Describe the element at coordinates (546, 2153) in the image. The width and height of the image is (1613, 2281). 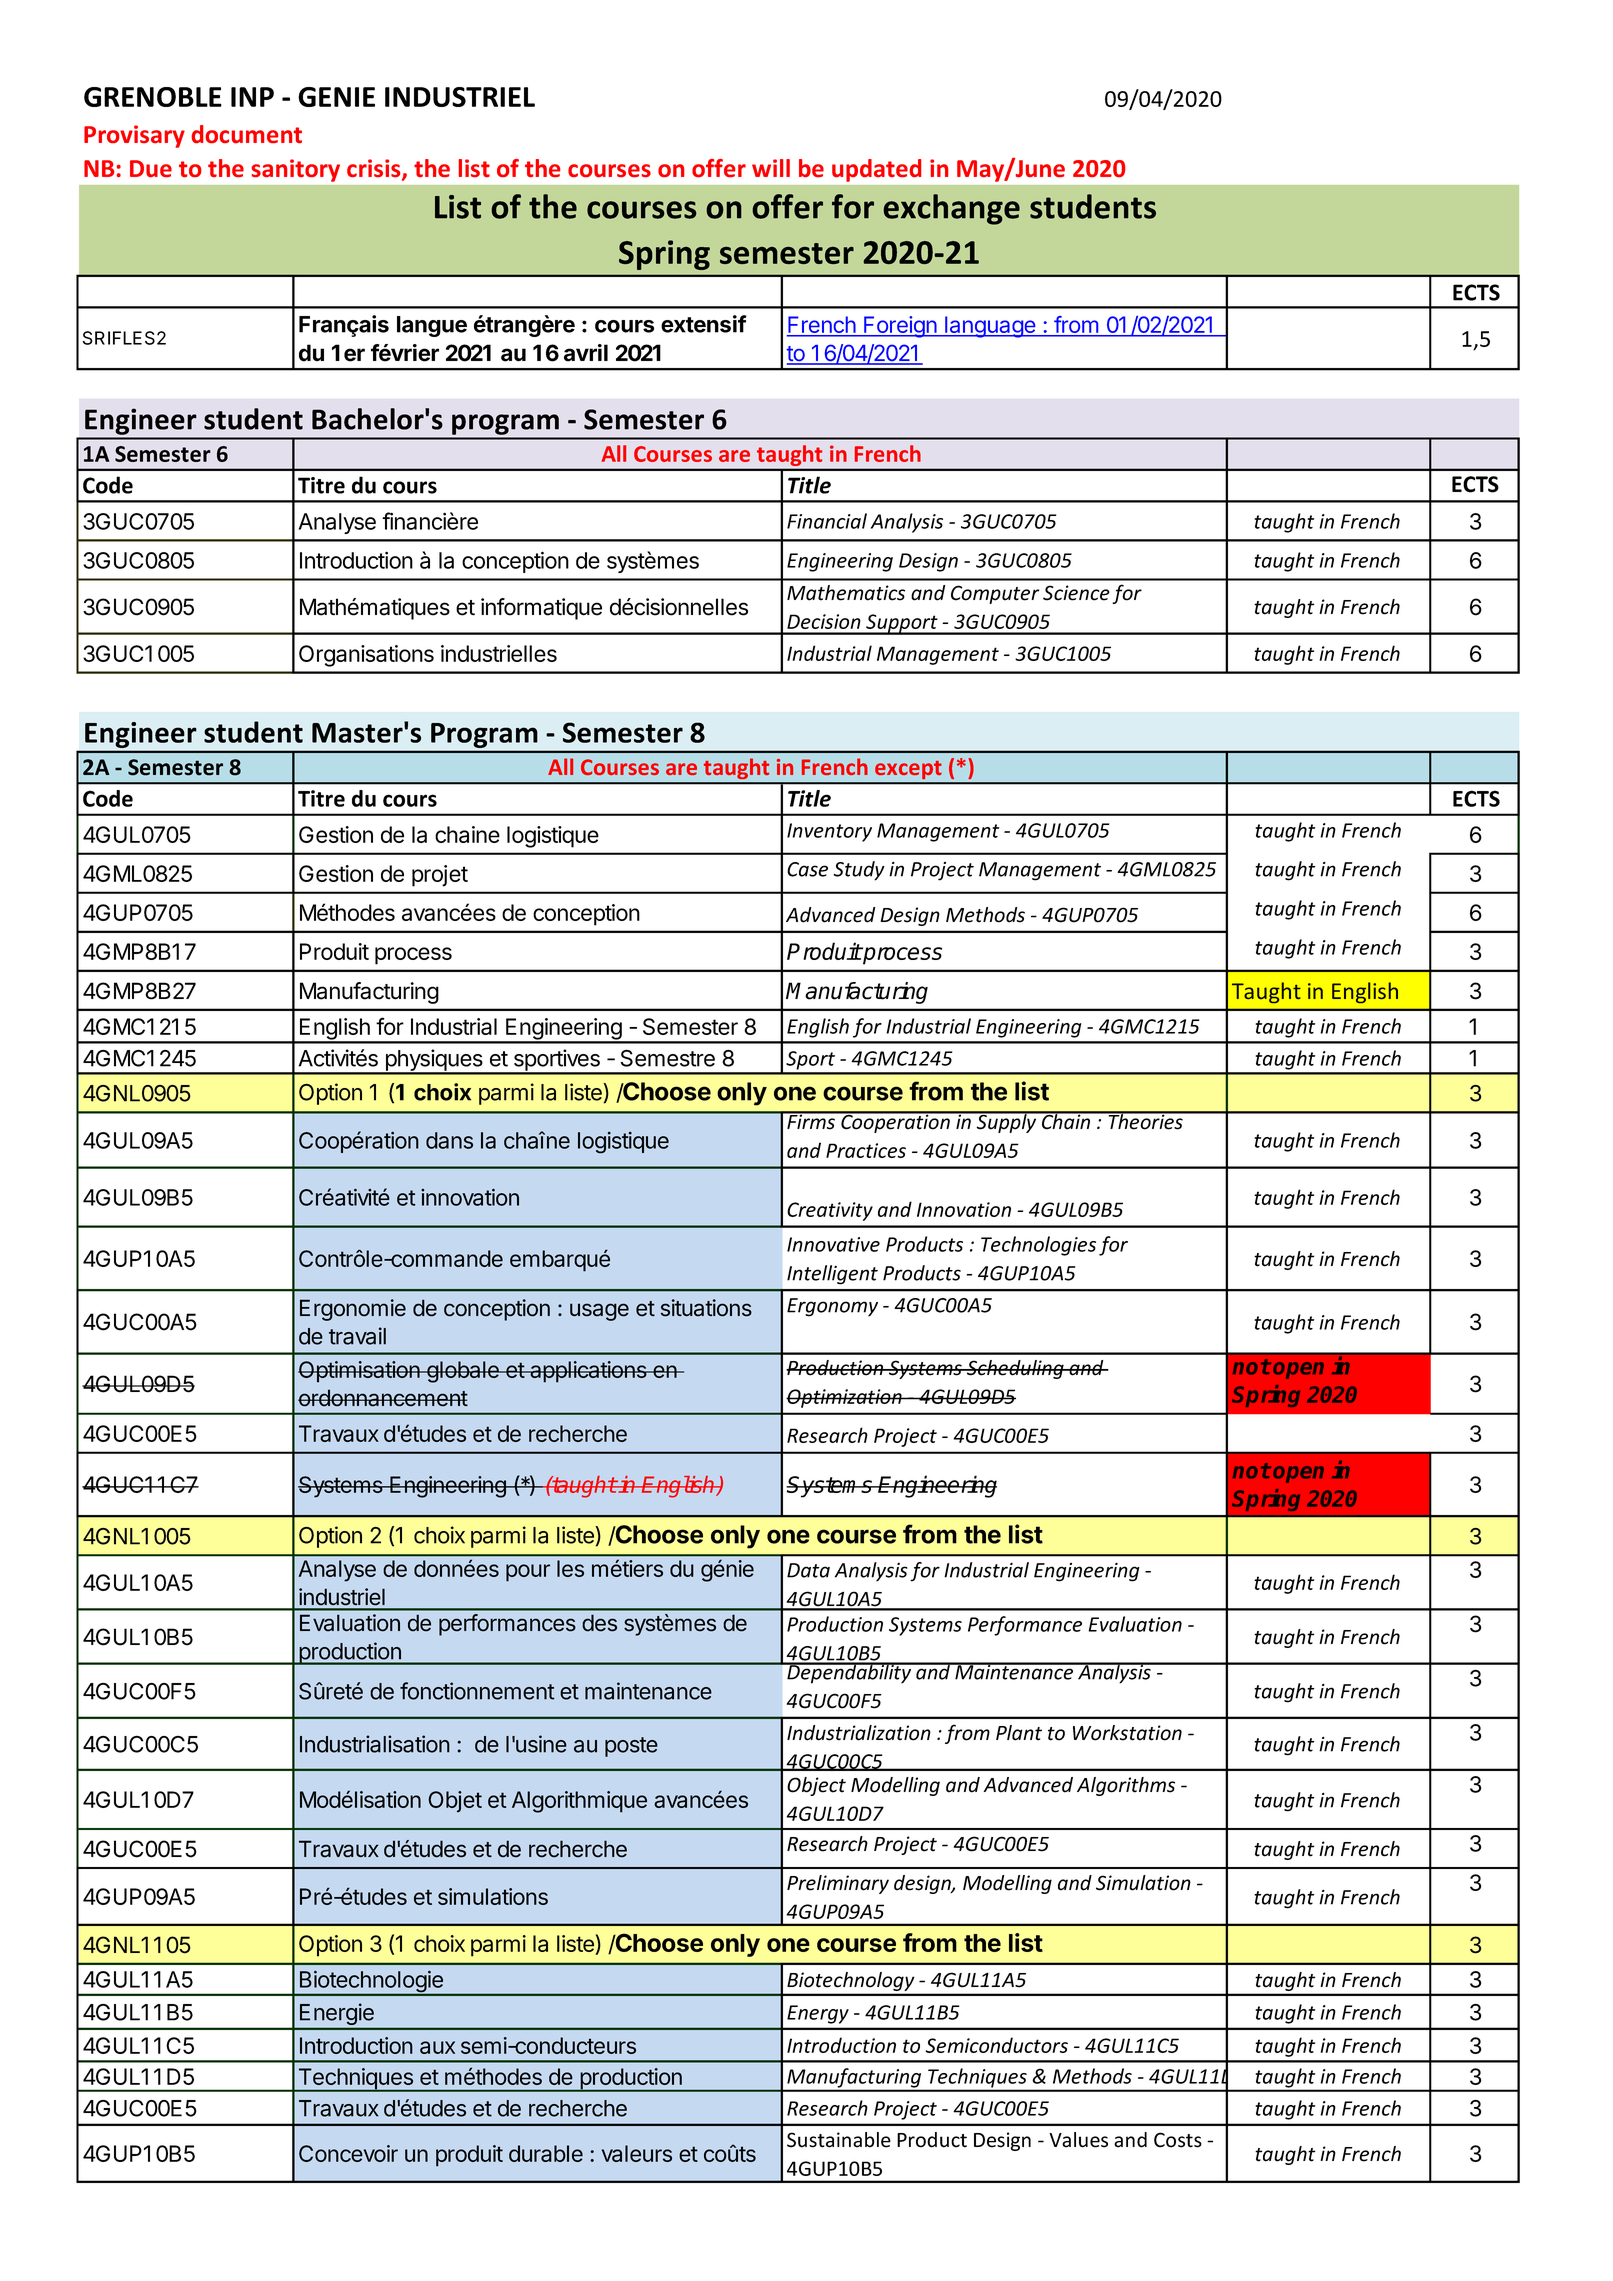
I see `durable` at that location.
